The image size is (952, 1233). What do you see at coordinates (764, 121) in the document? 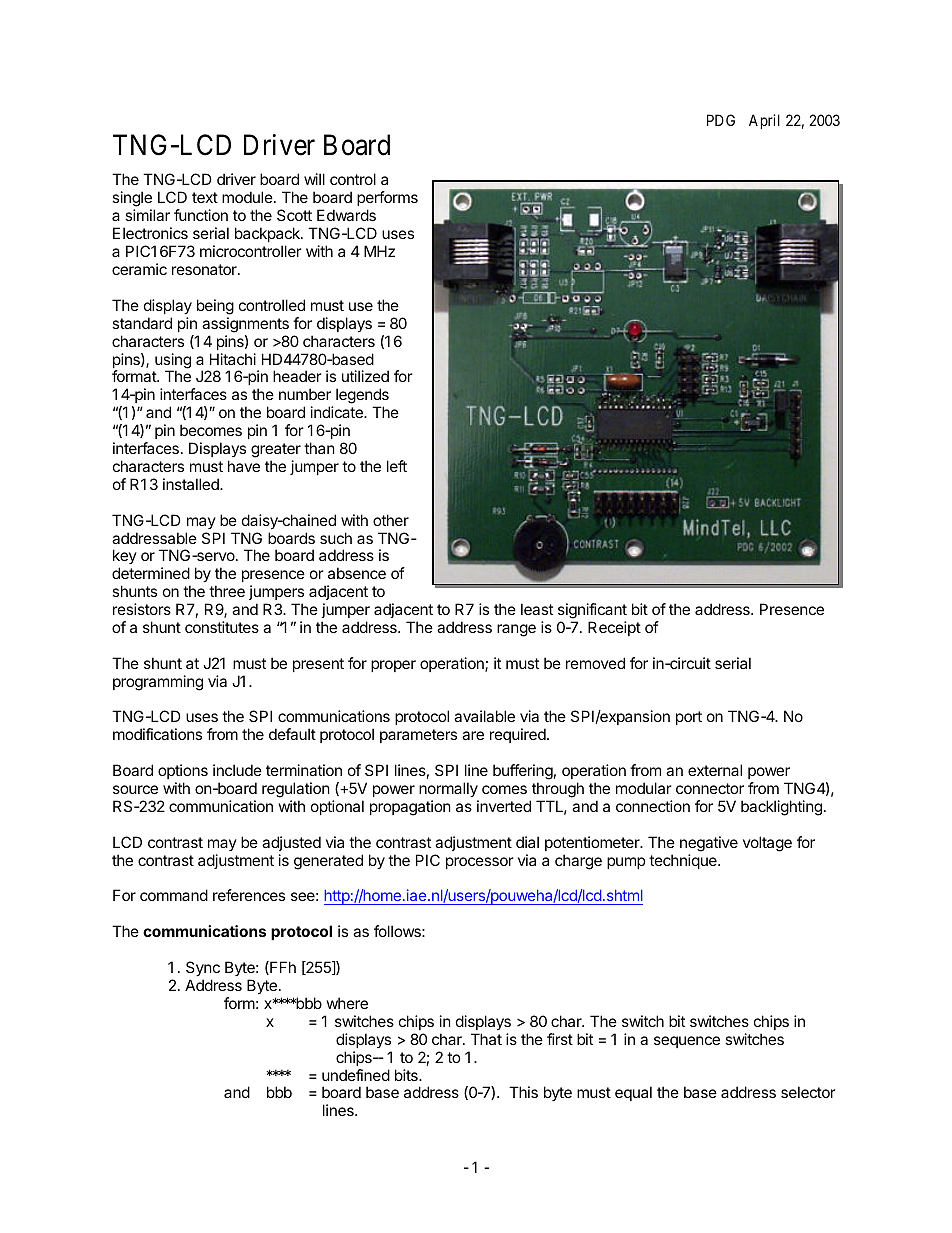
I see `April` at bounding box center [764, 121].
